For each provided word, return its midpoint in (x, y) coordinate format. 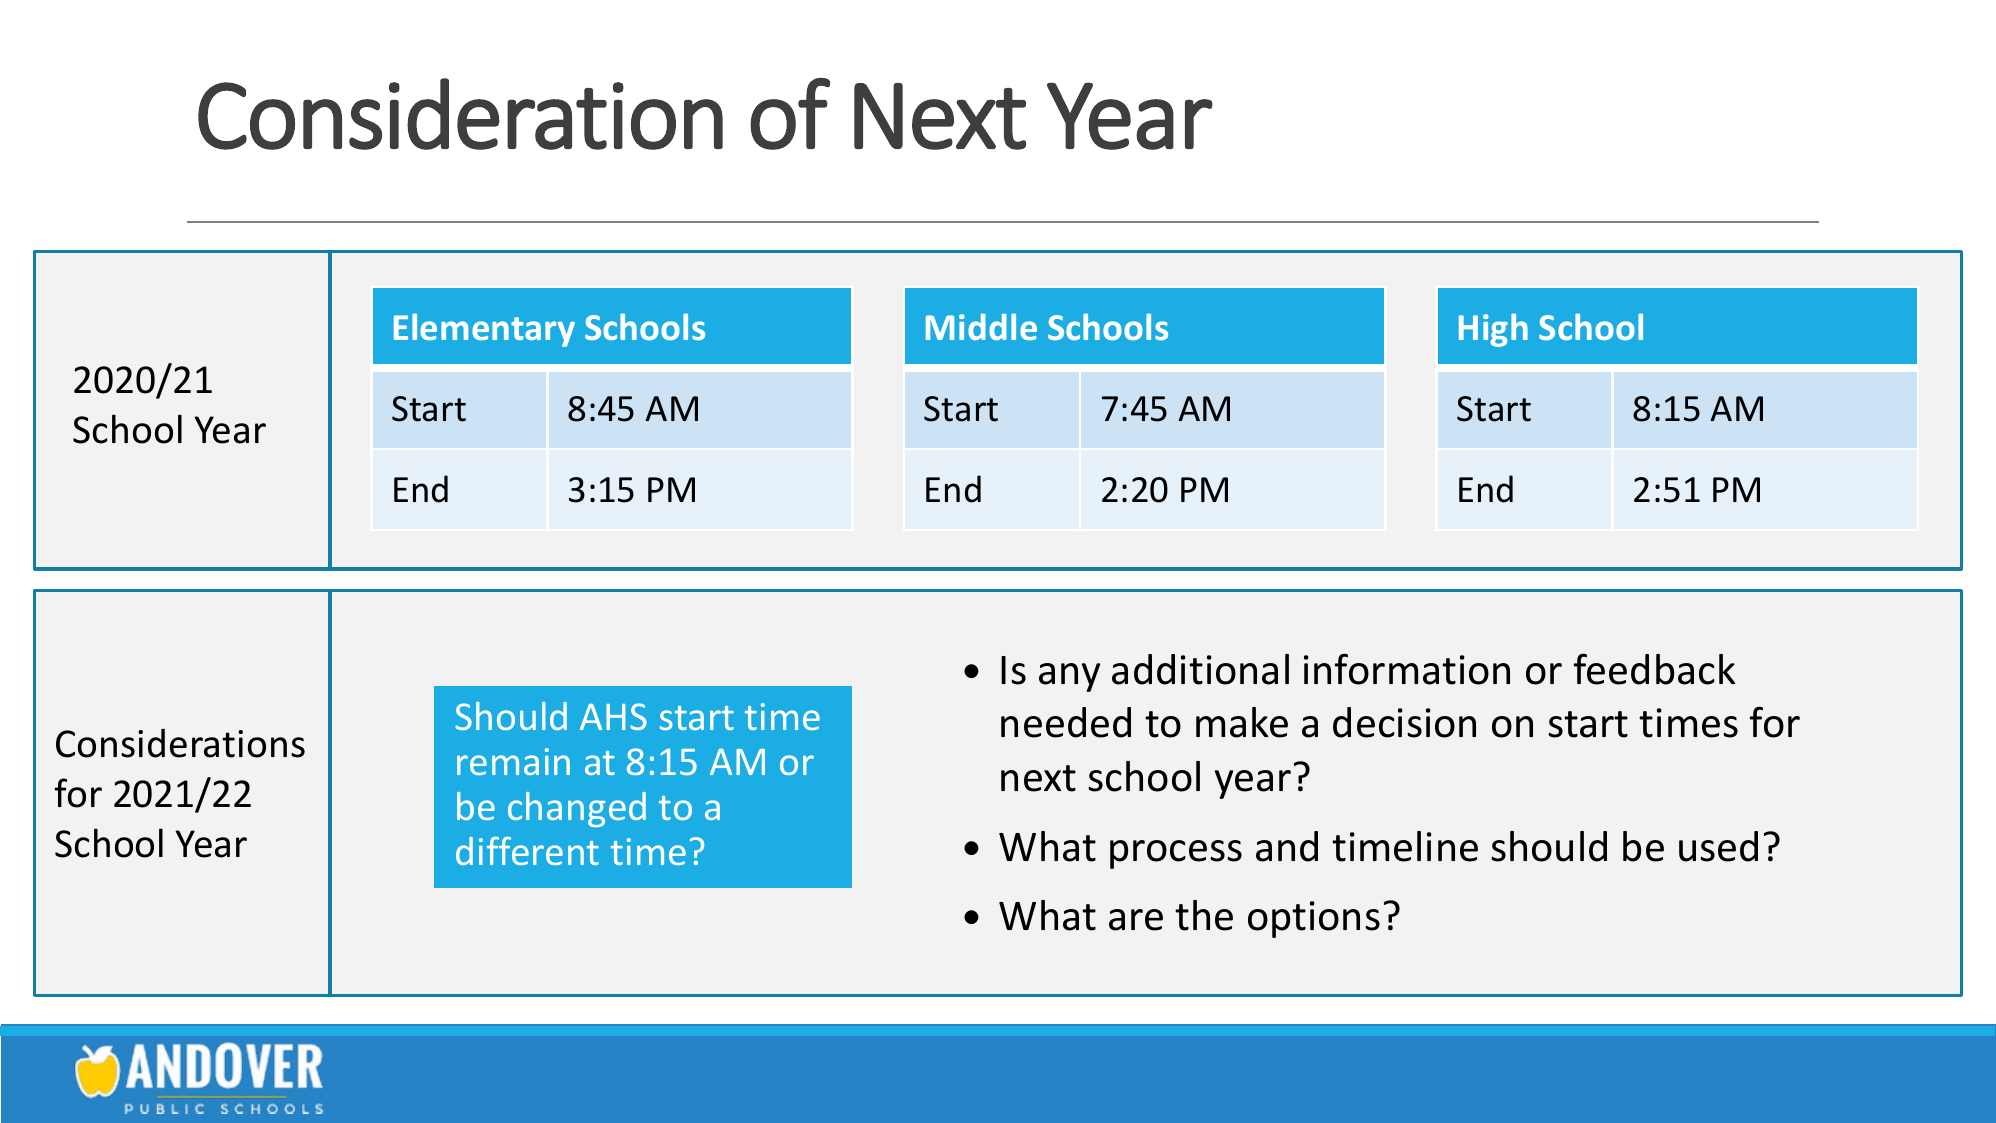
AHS (613, 716)
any (1069, 677)
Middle (981, 326)
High (1493, 330)
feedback (1654, 669)
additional (1200, 669)
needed (1066, 722)
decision (1404, 722)
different (527, 851)
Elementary (484, 330)
